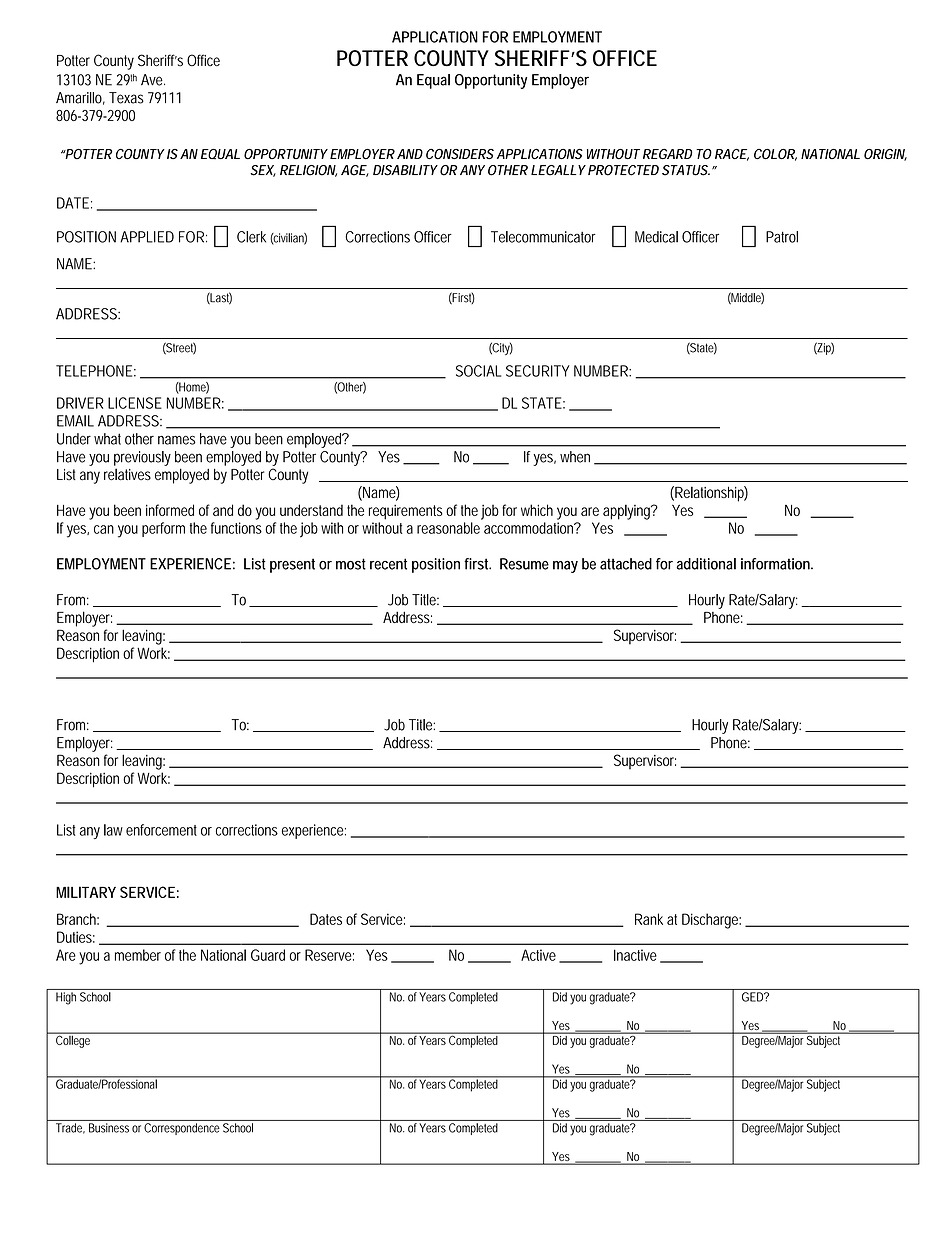 The height and width of the screenshot is (1233, 952). What do you see at coordinates (268, 955) in the screenshot?
I see `Guard` at bounding box center [268, 955].
